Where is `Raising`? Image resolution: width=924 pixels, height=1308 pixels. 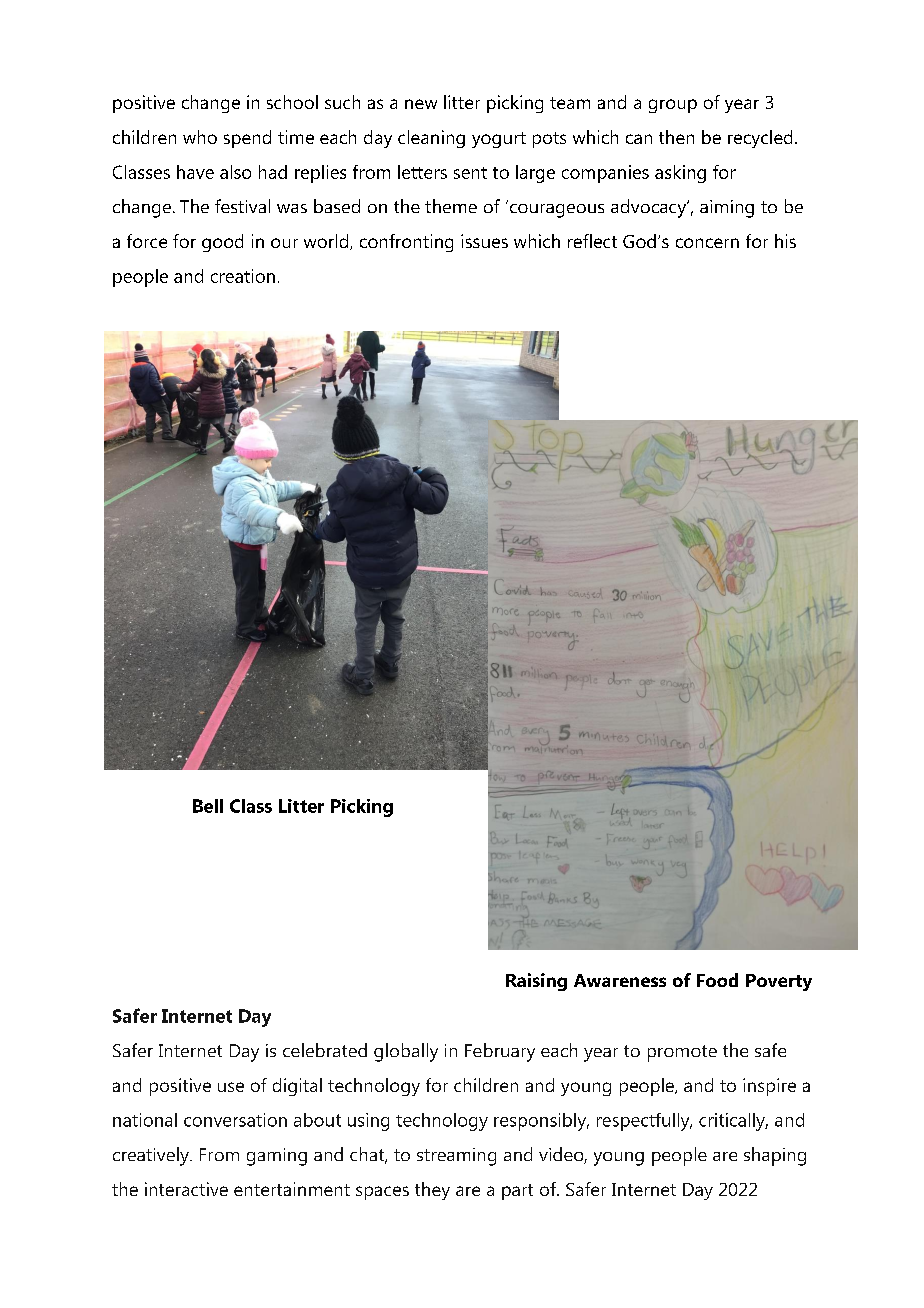 Raising is located at coordinates (536, 982).
